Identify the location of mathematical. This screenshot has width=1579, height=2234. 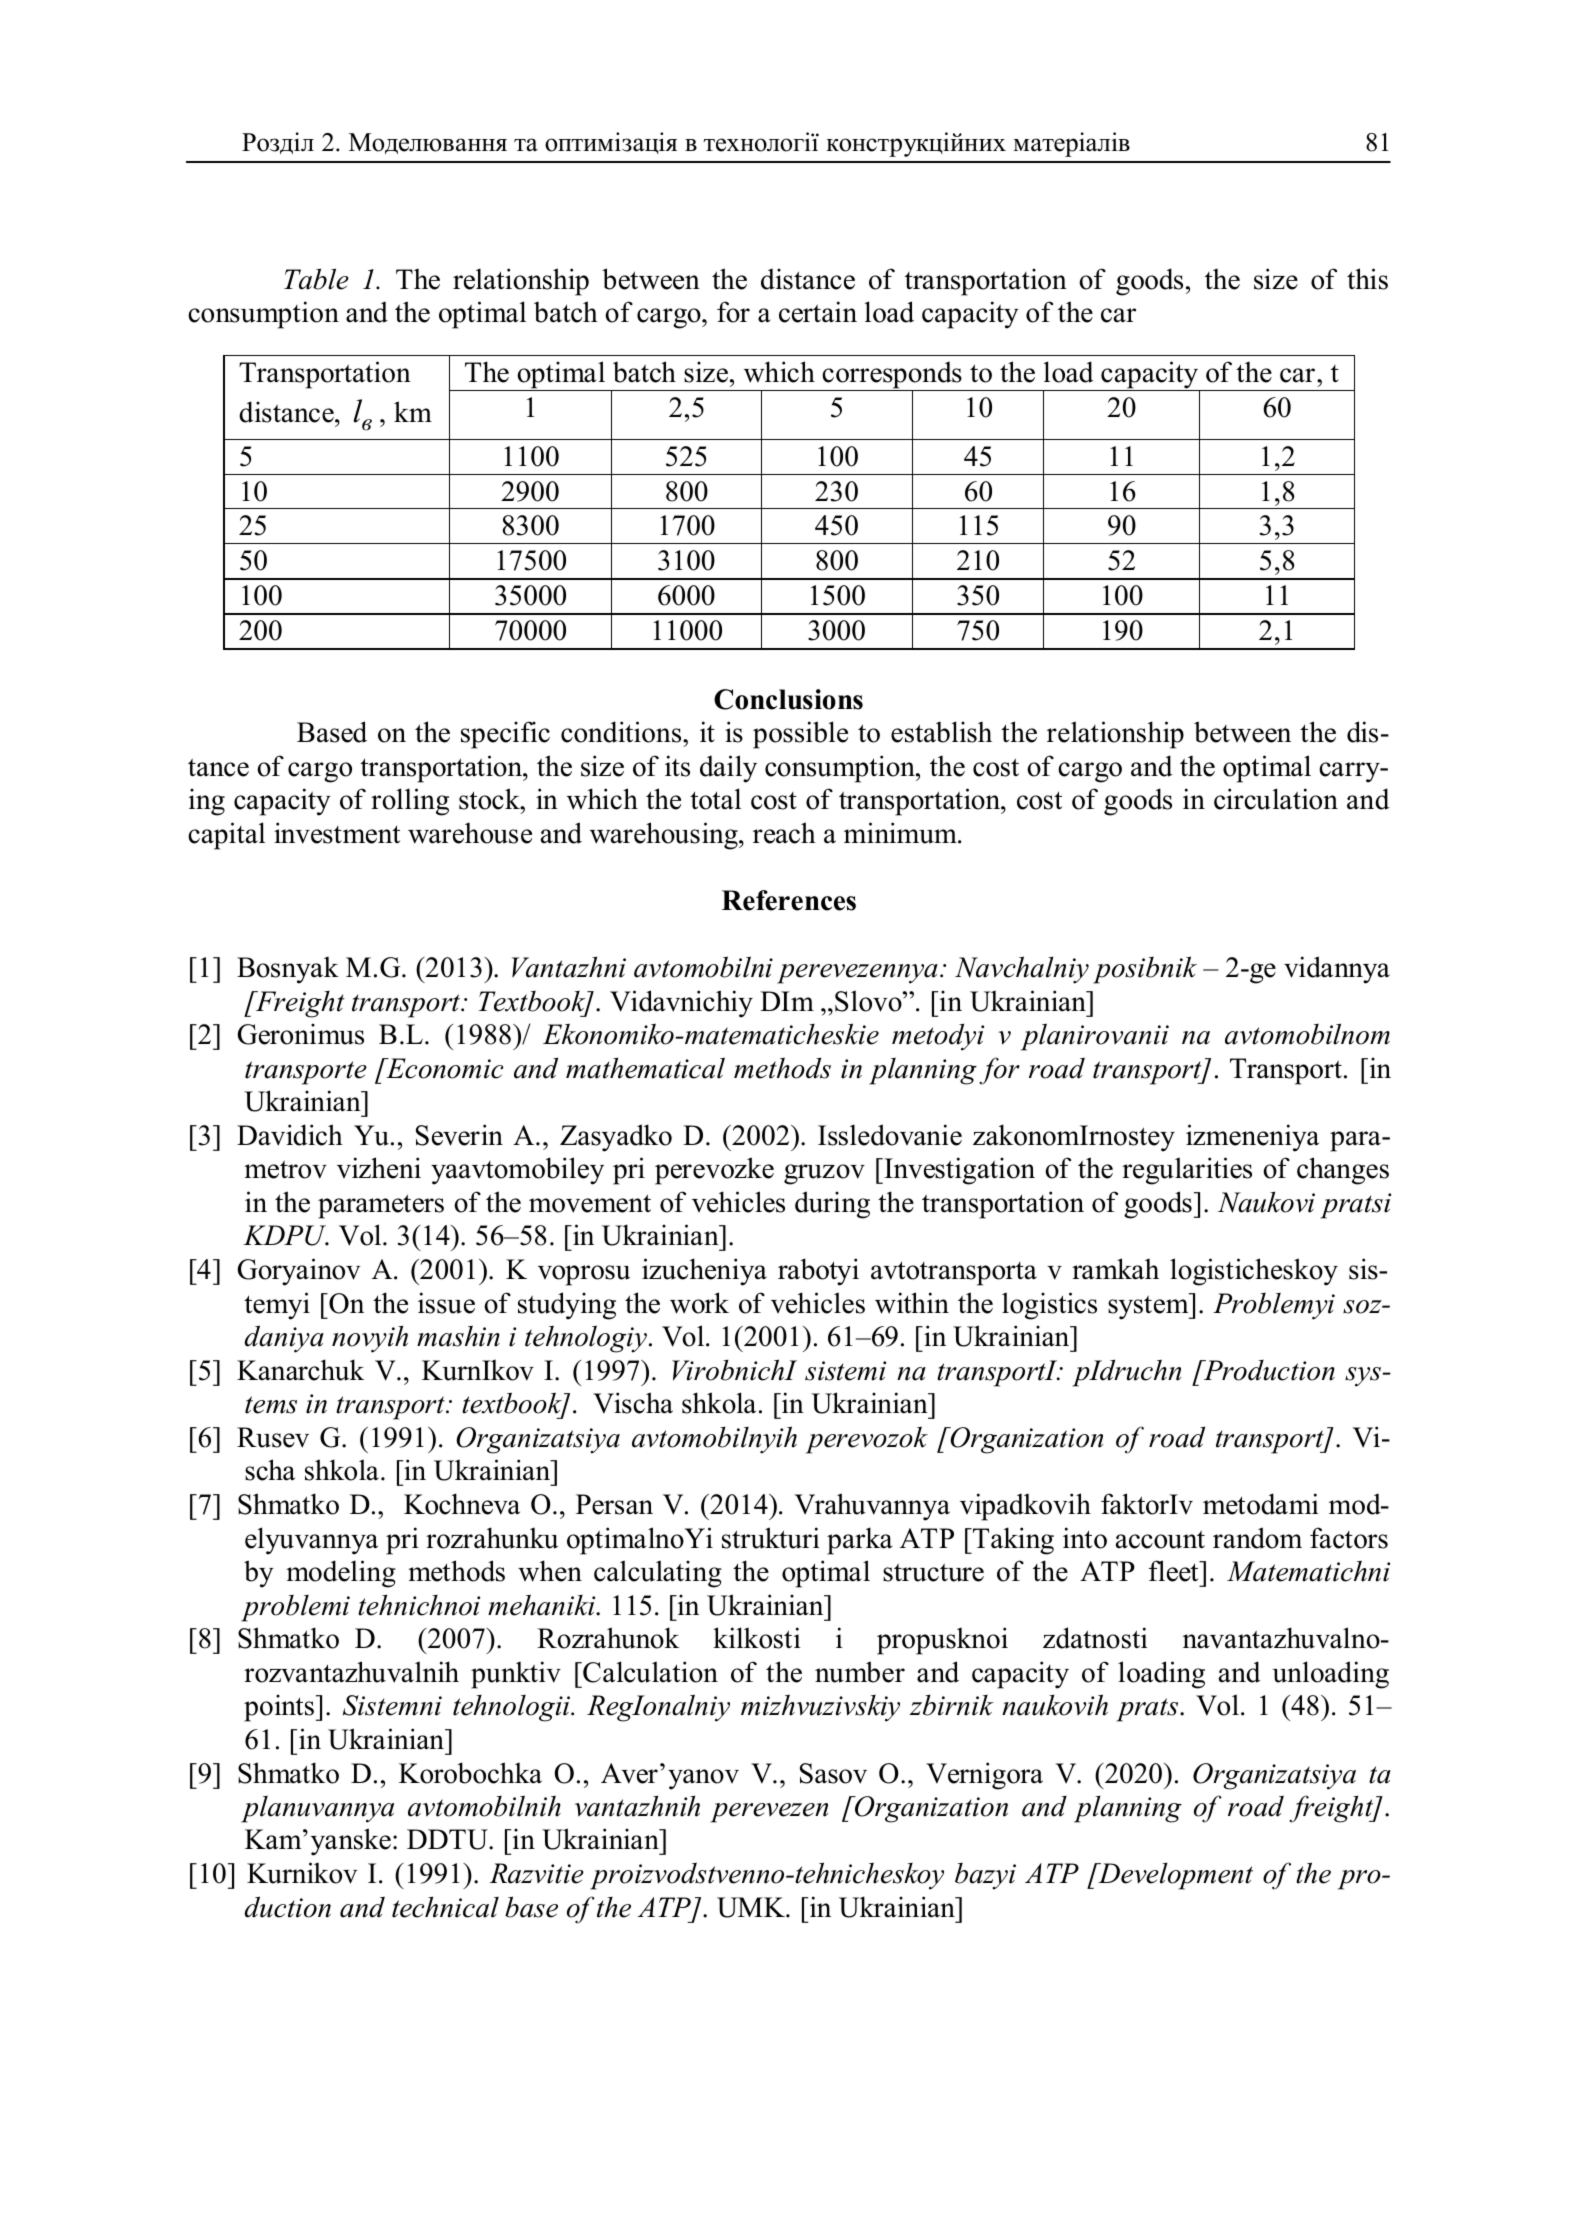
(645, 1068).
